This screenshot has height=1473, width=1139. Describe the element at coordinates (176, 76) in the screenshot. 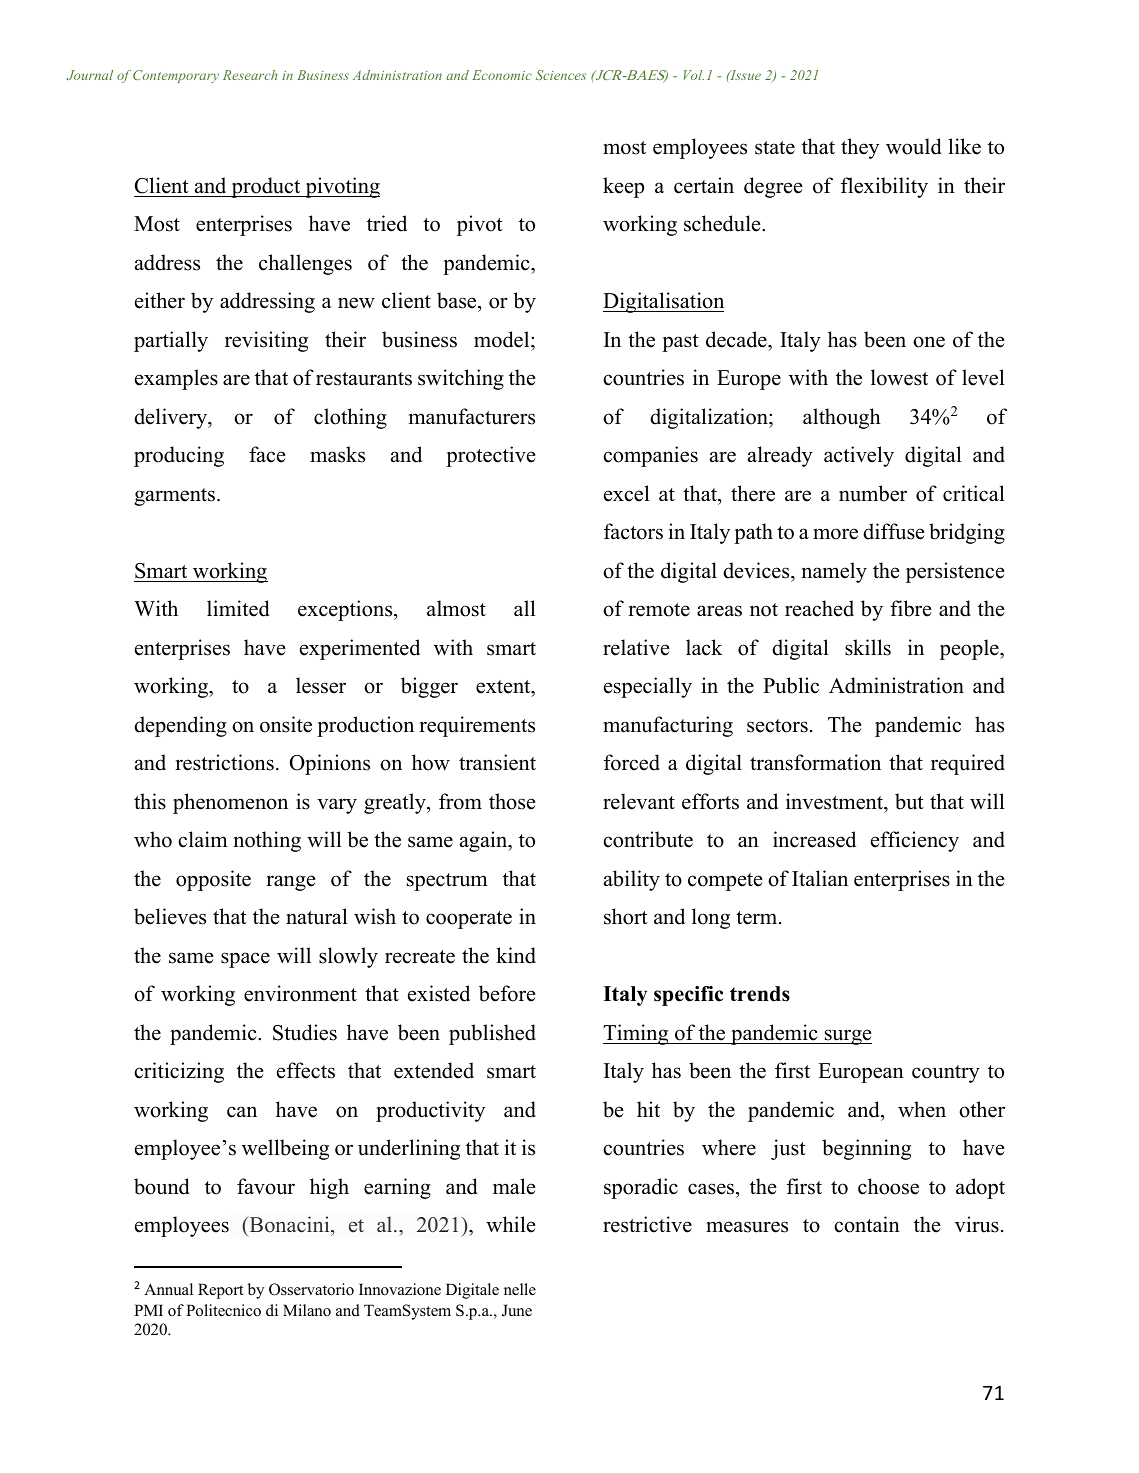

I see `Contemporary` at that location.
